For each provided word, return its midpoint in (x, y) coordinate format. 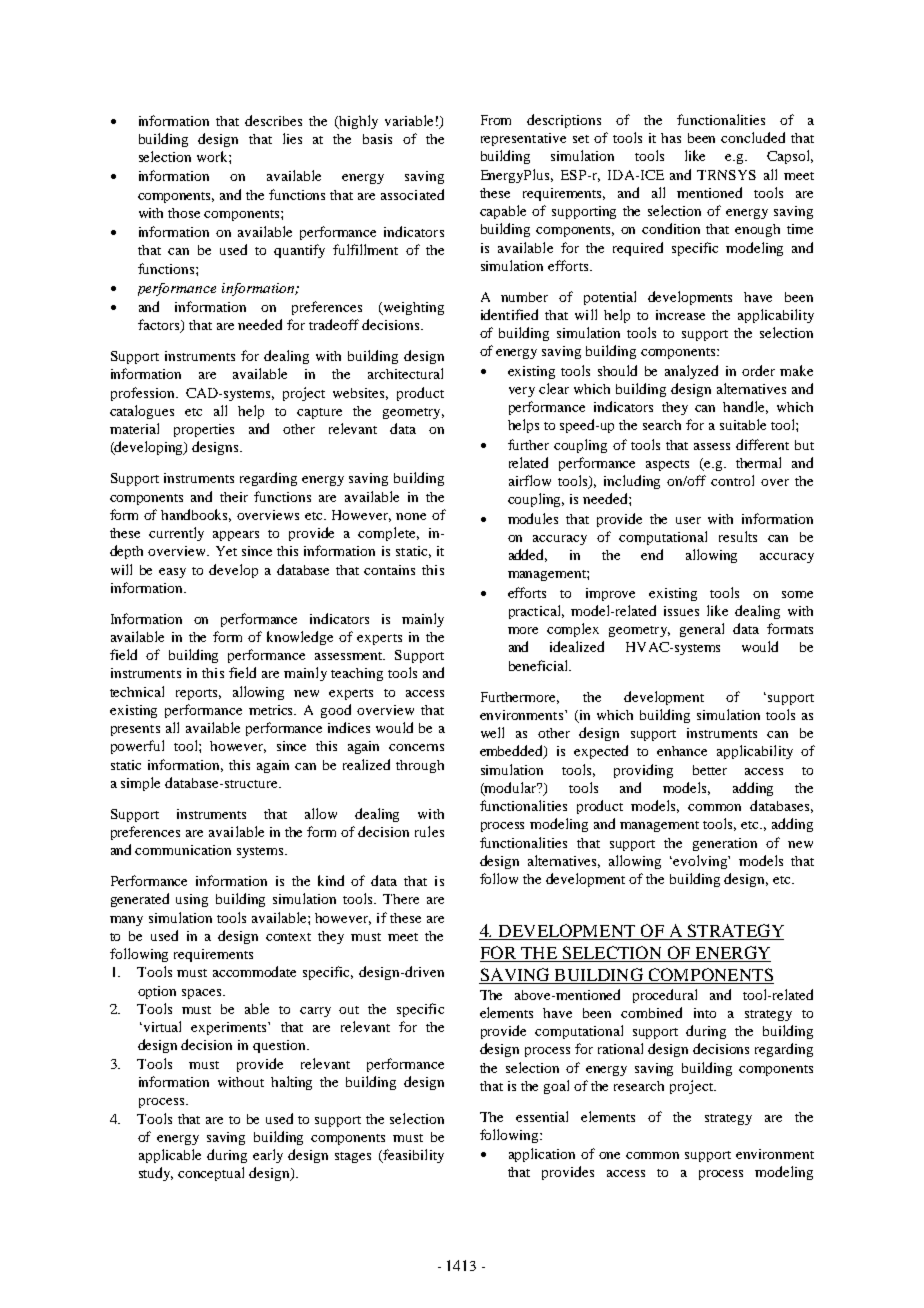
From (496, 120)
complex (573, 630)
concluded (753, 137)
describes (273, 120)
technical (137, 691)
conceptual (211, 1174)
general (702, 630)
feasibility (412, 1156)
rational (620, 1048)
